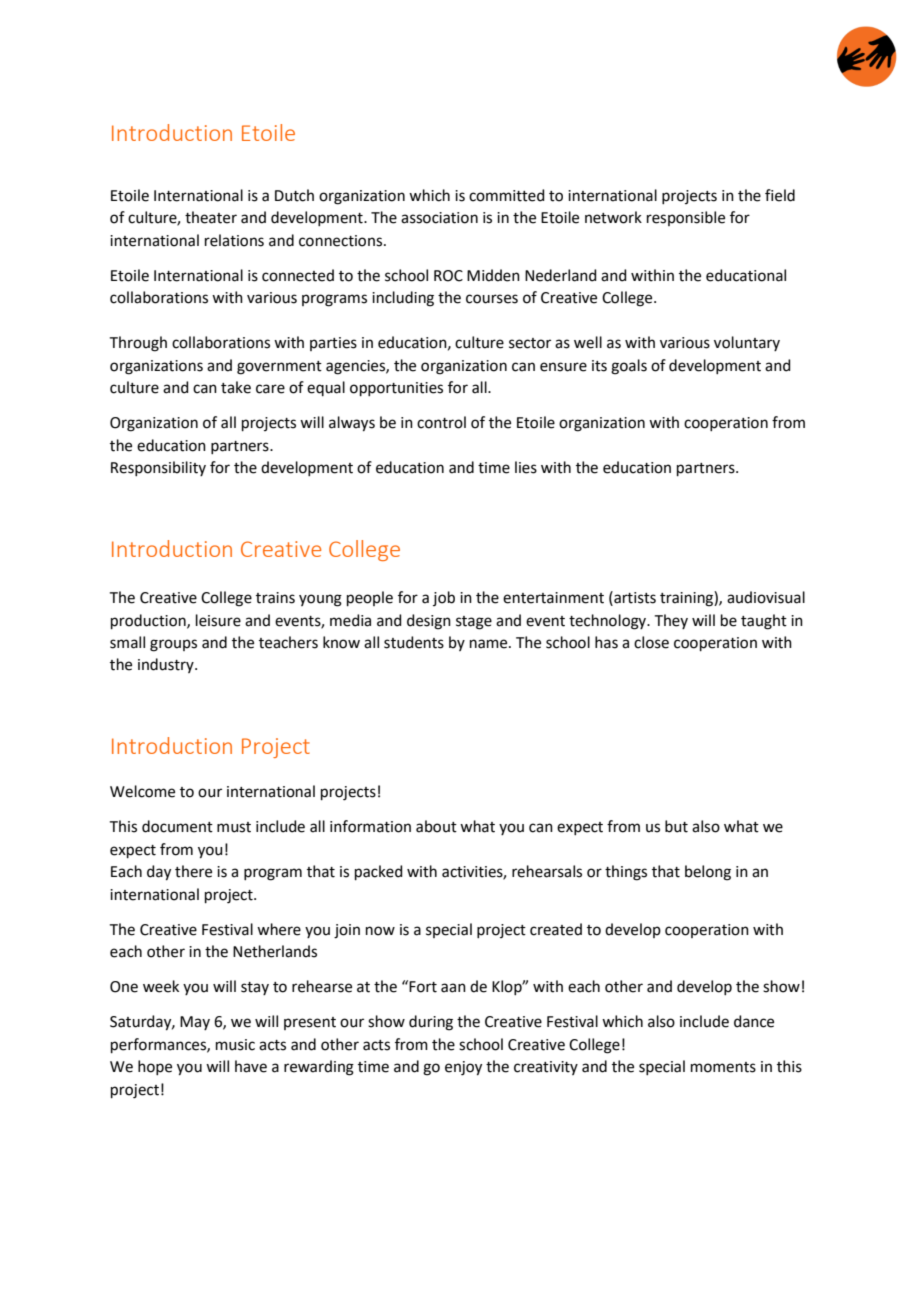 The image size is (924, 1308). What do you see at coordinates (142, 791) in the document?
I see `Welcome` at bounding box center [142, 791].
